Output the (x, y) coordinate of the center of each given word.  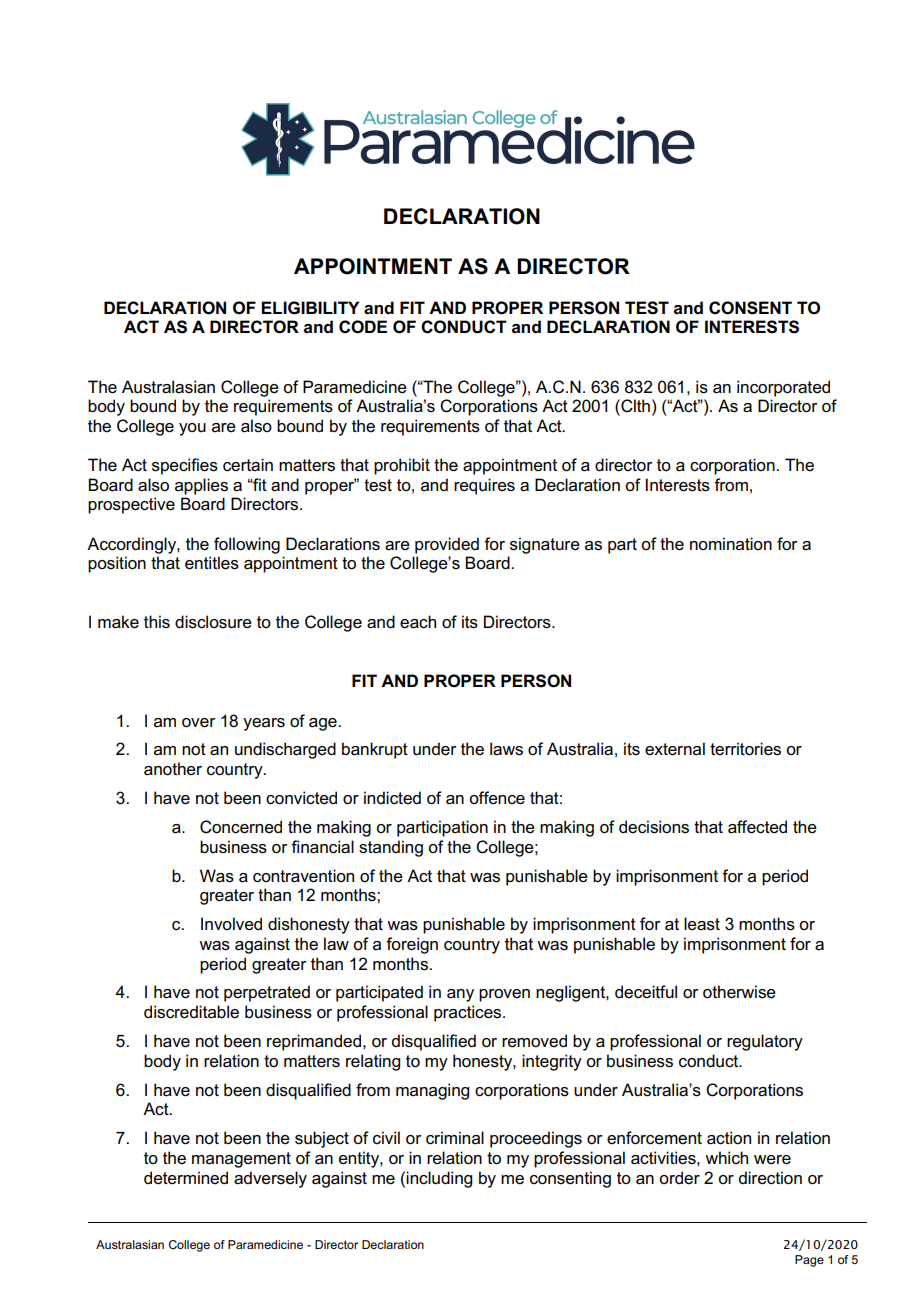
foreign (412, 945)
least (702, 924)
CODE (363, 327)
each (418, 622)
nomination (731, 543)
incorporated (783, 388)
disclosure (213, 622)
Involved (231, 924)
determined (186, 1178)
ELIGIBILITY (310, 308)
